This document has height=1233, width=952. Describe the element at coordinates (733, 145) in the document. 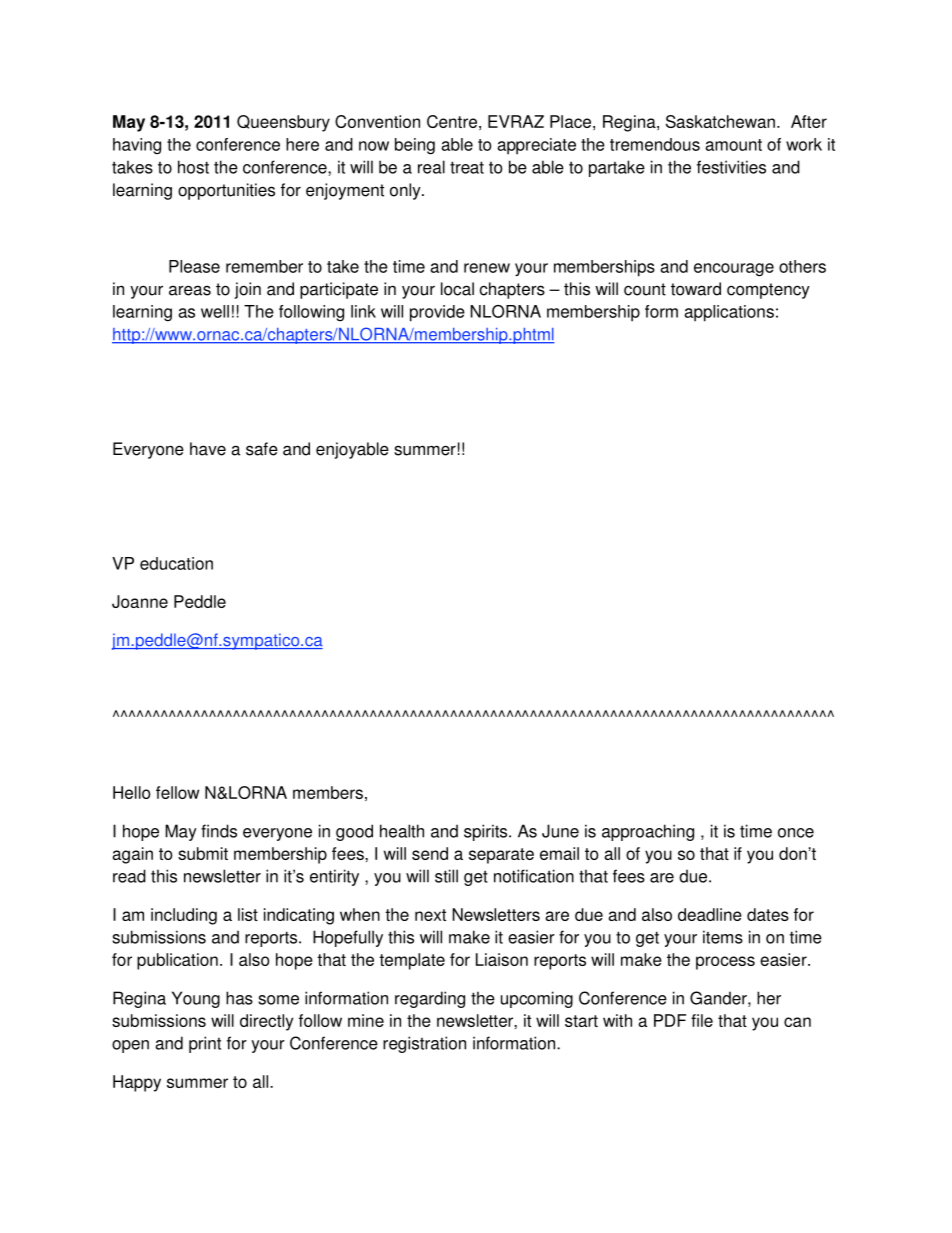

I see `amount` at that location.
